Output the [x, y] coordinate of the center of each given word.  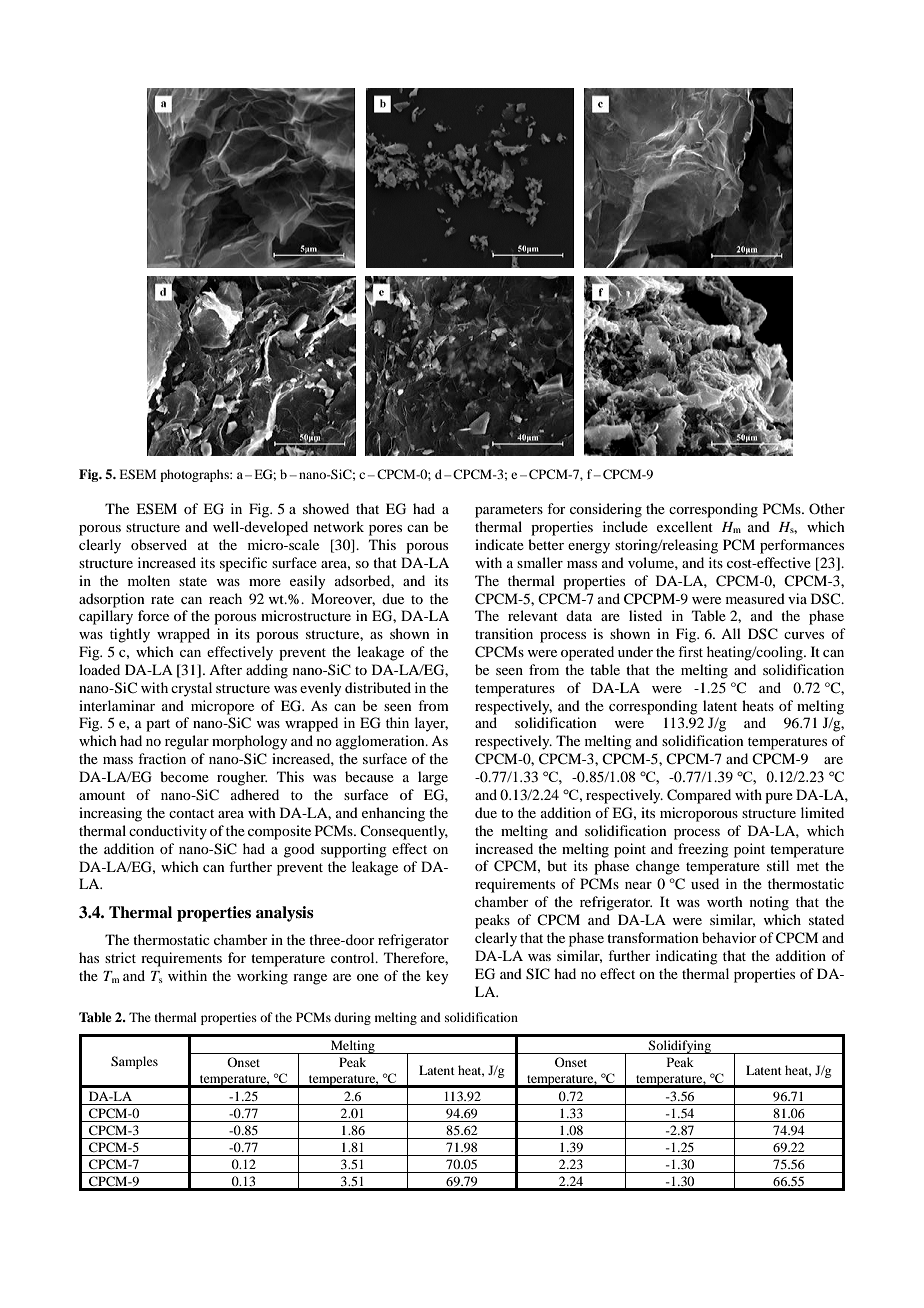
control [354, 957]
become [184, 776]
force [153, 615]
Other [827, 508]
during [352, 1018]
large [433, 778]
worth [725, 901]
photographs [195, 475]
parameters [509, 511]
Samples [134, 1062]
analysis [285, 914]
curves [804, 635]
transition [504, 633]
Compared [699, 796]
